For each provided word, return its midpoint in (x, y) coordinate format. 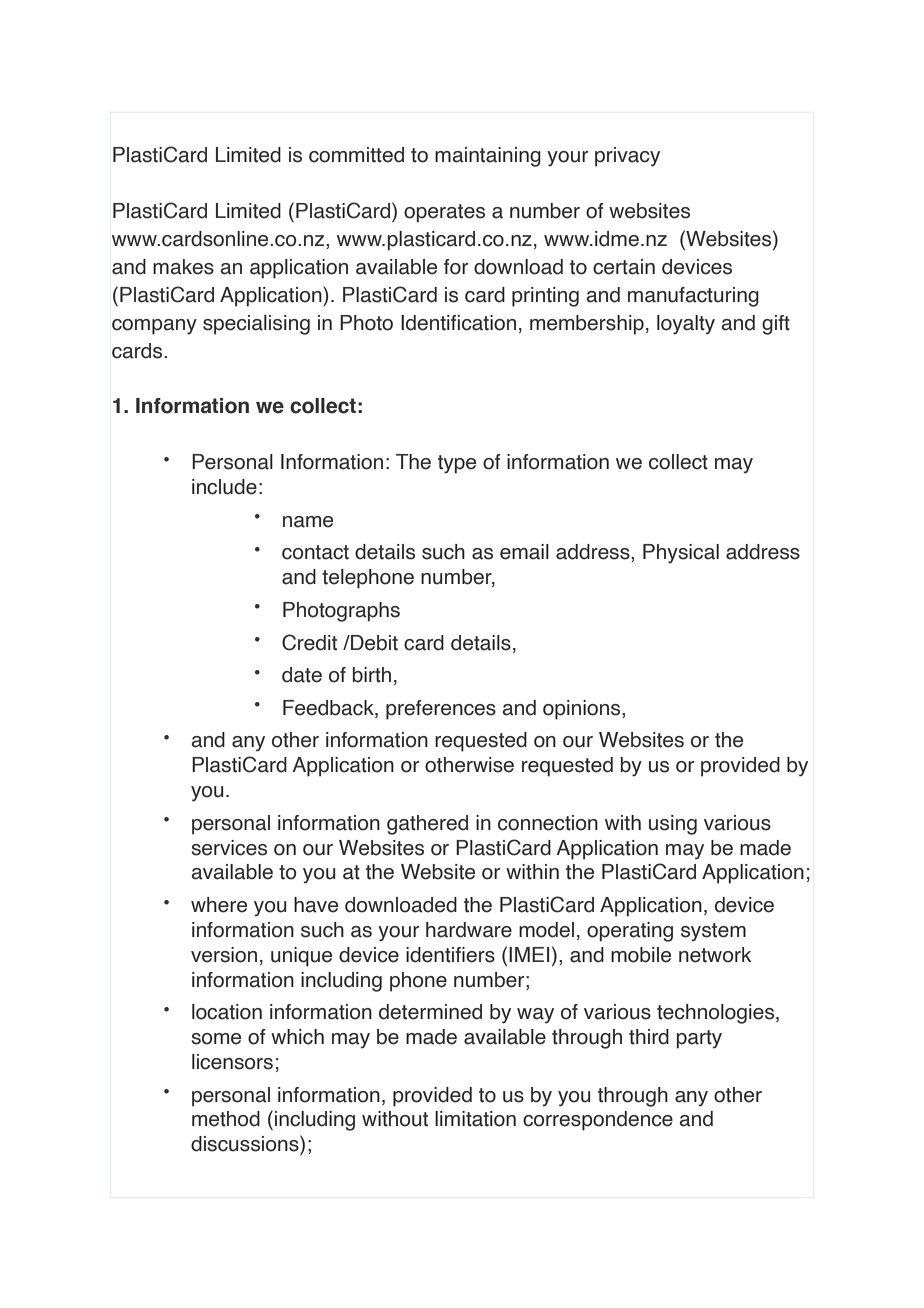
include (224, 487)
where (219, 905)
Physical (681, 554)
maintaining (488, 157)
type (457, 464)
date (302, 675)
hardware (469, 930)
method (226, 1119)
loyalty (686, 325)
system (713, 932)
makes (183, 267)
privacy (627, 157)
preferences (441, 710)
